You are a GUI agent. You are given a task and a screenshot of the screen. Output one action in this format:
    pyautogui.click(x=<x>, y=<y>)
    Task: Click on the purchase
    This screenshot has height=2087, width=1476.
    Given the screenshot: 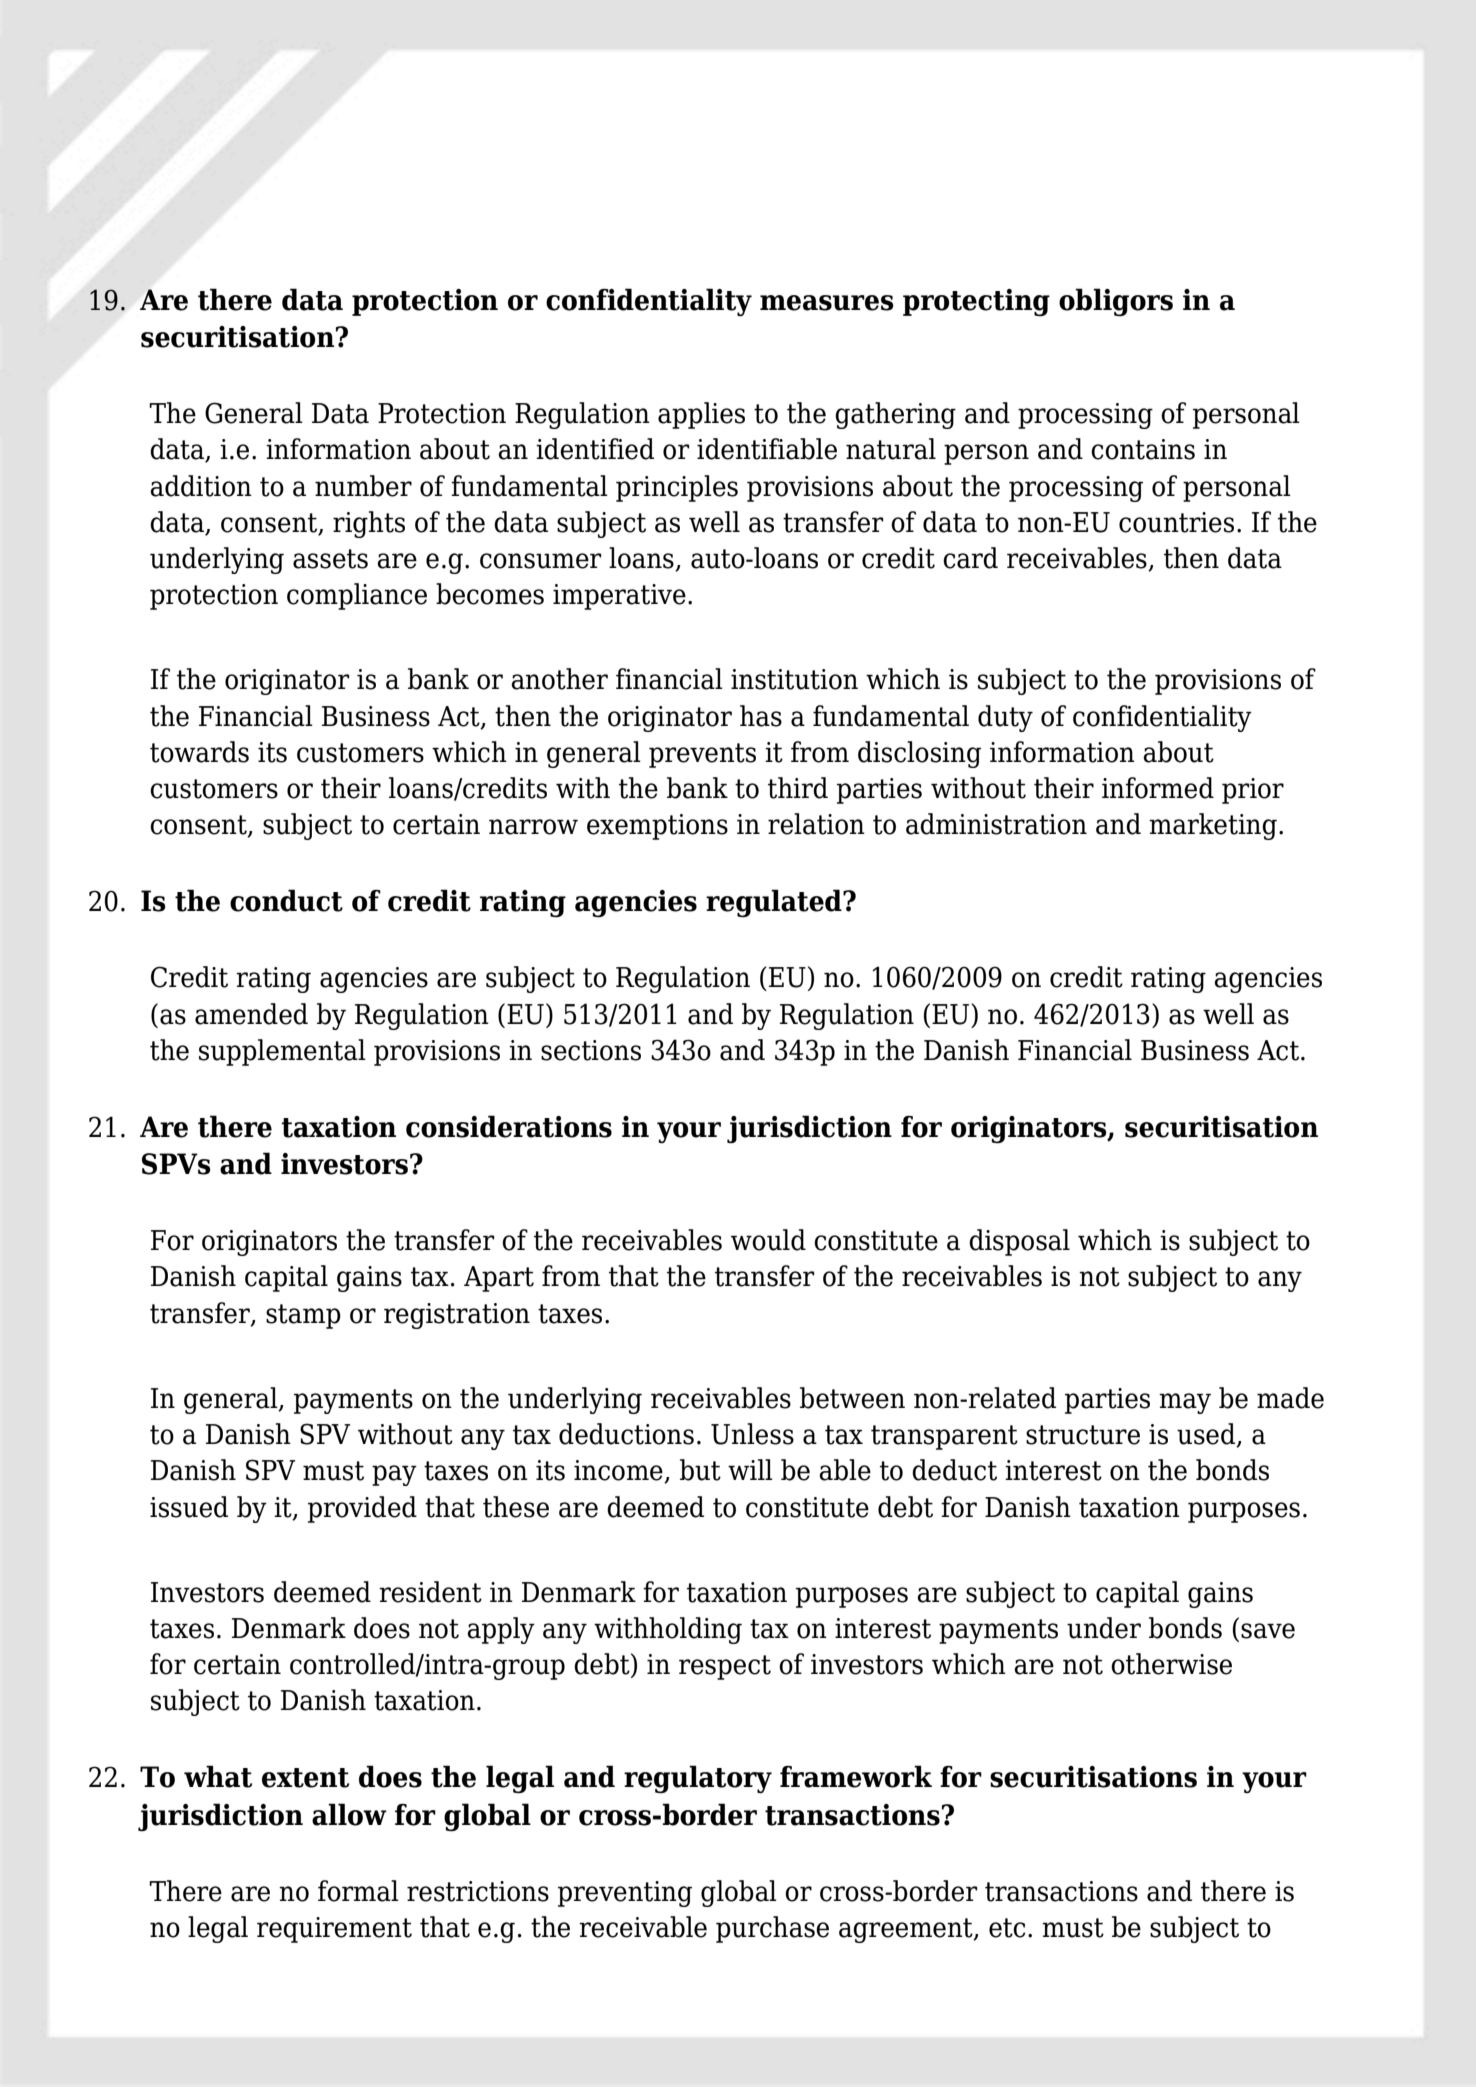 What is the action you would take?
    pyautogui.click(x=772, y=1929)
